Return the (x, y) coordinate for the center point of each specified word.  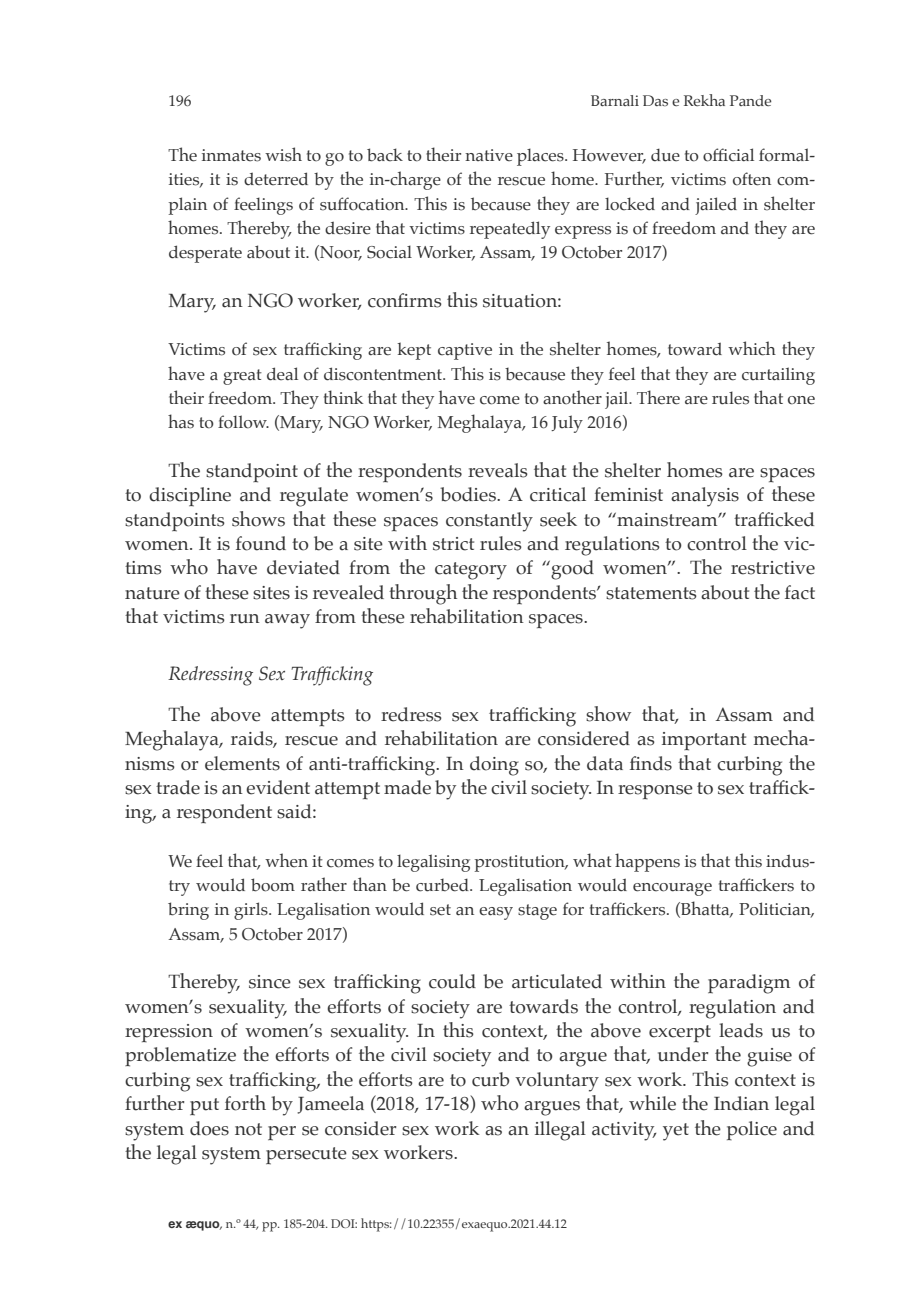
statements (651, 593)
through (423, 594)
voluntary (557, 1082)
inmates (231, 155)
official (728, 155)
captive (465, 351)
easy (496, 913)
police (752, 1131)
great (242, 377)
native (489, 155)
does (209, 1128)
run (245, 619)
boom (273, 885)
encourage (672, 889)
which (752, 348)
